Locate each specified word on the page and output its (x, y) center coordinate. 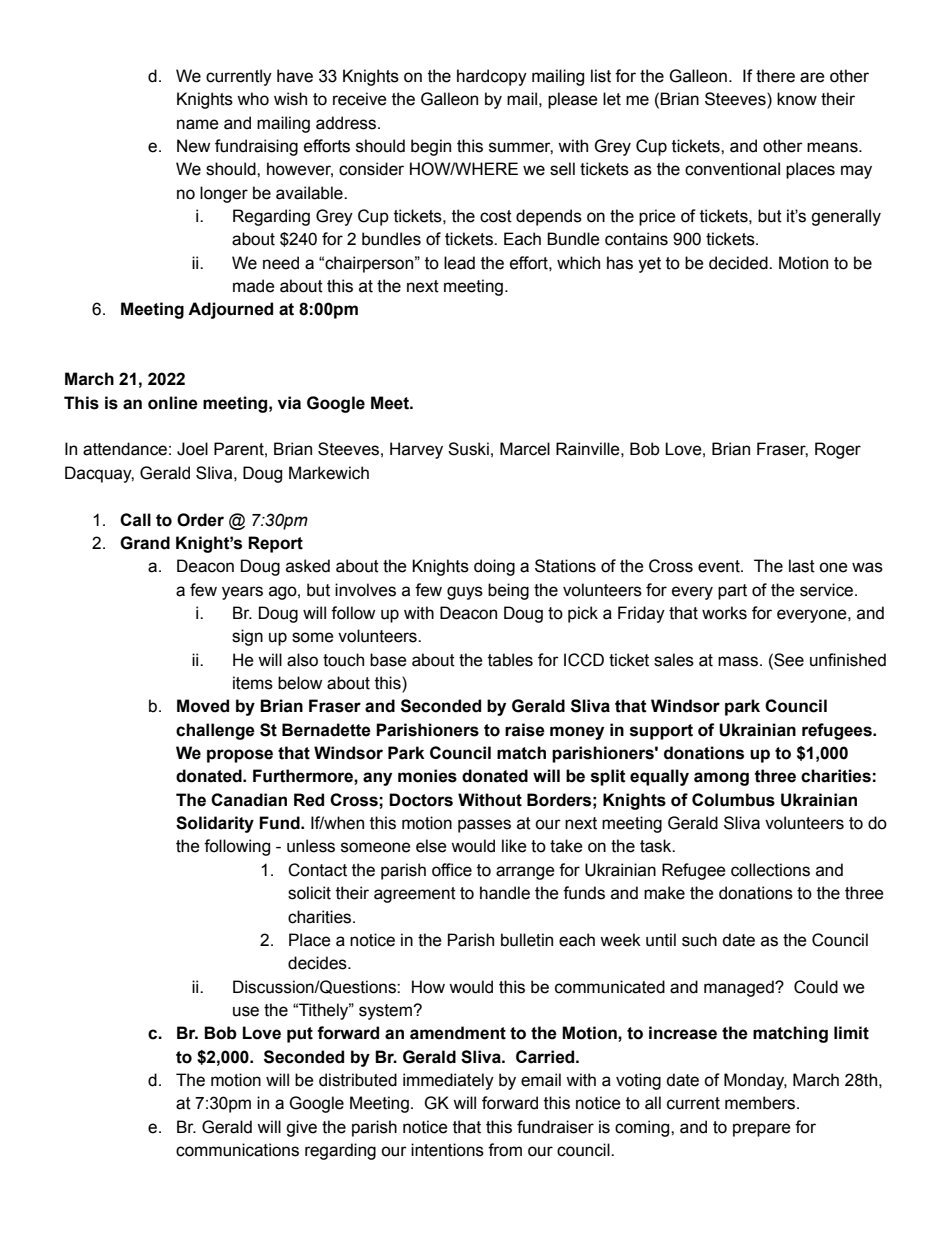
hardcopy (492, 77)
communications (237, 1150)
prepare (762, 1130)
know (797, 99)
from (505, 1150)
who (253, 99)
